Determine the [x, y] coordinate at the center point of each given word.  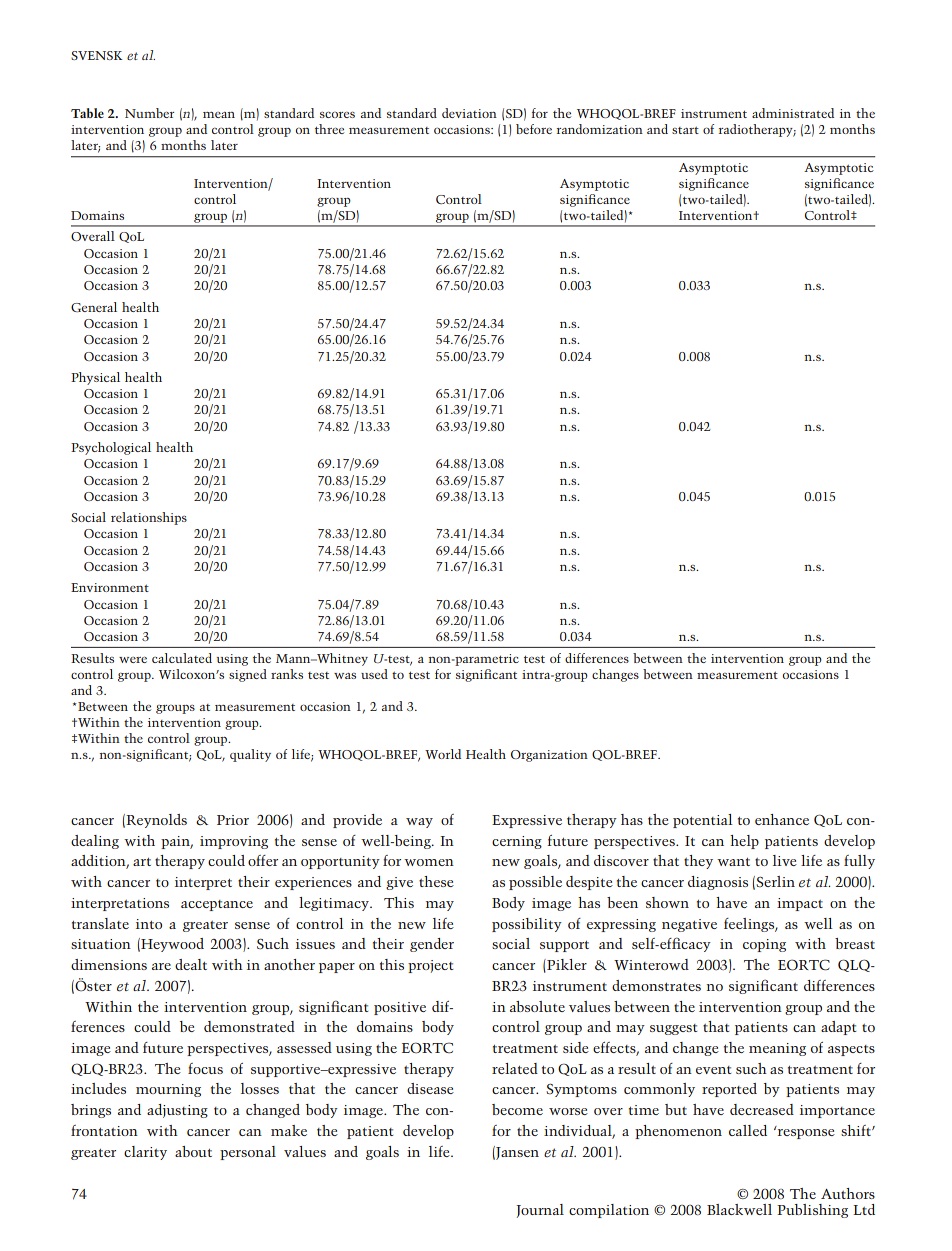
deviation [469, 113]
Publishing [812, 1211]
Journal [540, 1211]
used [374, 674]
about [193, 1151]
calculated [182, 658]
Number [149, 113]
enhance [782, 819]
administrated [793, 113]
